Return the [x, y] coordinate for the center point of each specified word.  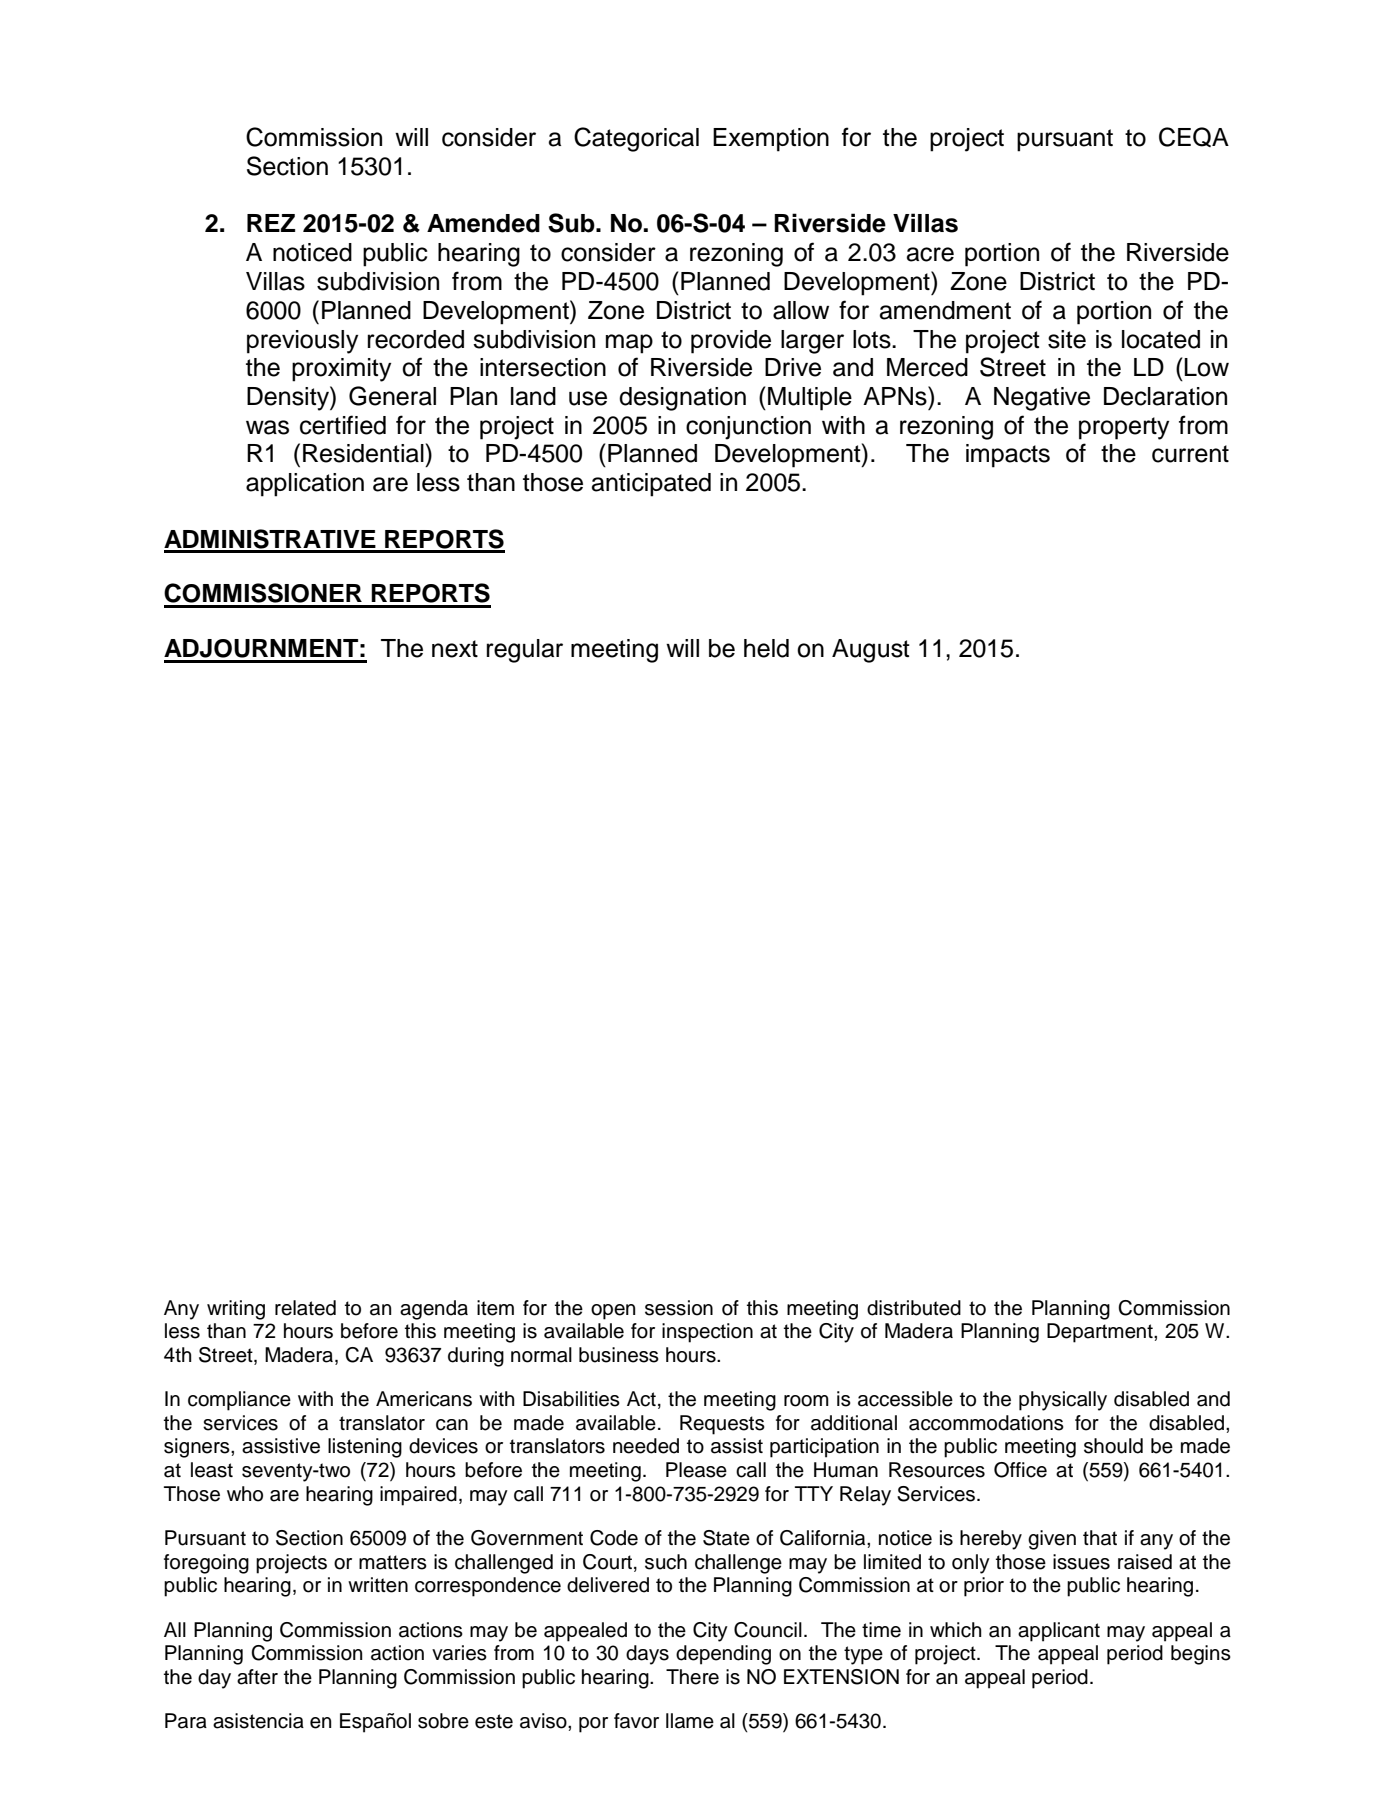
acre [930, 254]
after [257, 1677]
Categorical [636, 139]
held [766, 648]
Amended [483, 223]
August [871, 651]
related [305, 1308]
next [455, 649]
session [679, 1308]
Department [1101, 1333]
